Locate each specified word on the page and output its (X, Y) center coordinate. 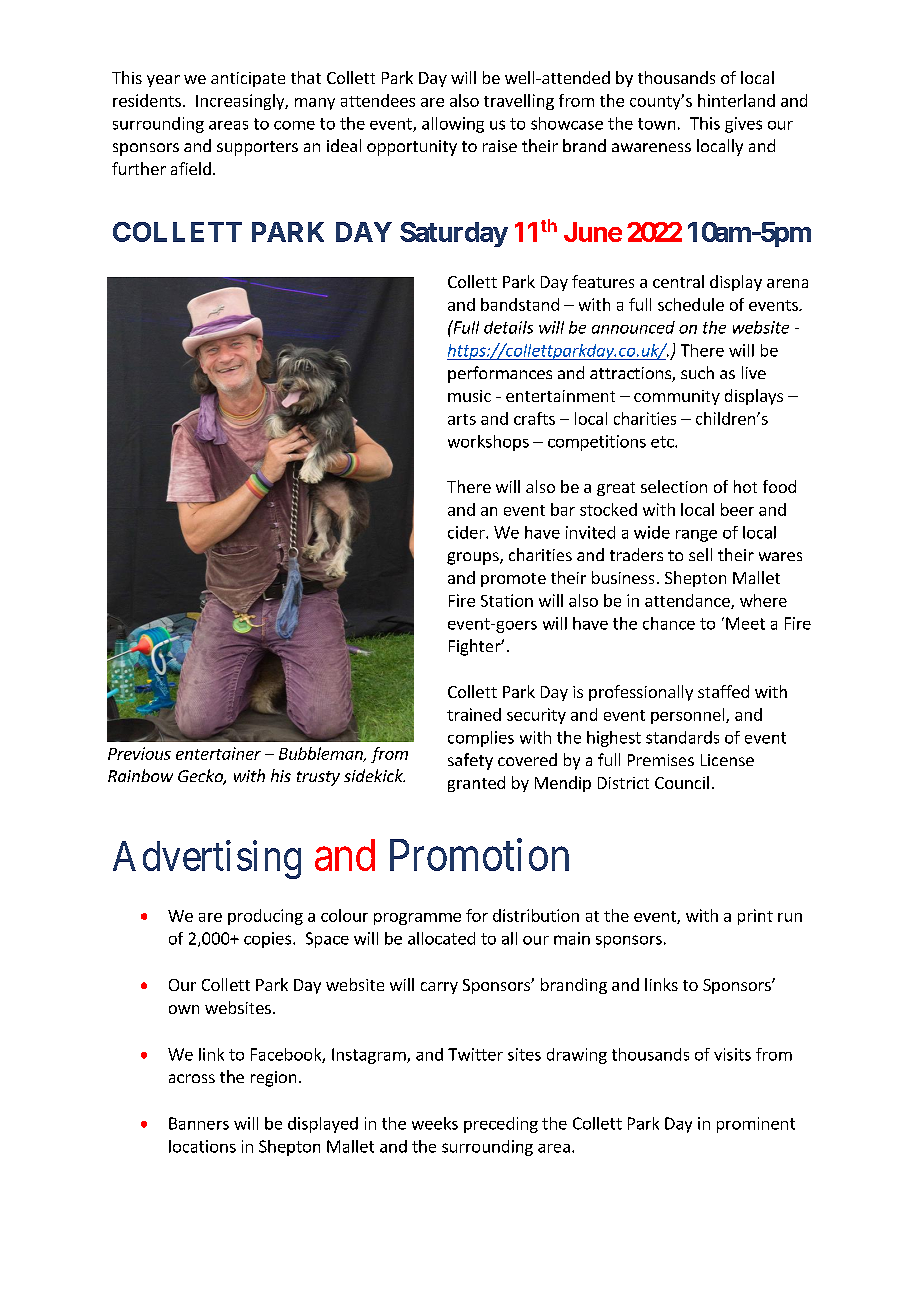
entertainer (218, 753)
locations (202, 1146)
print (755, 917)
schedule (691, 304)
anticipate (248, 79)
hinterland (736, 100)
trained (474, 714)
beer (737, 509)
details (508, 327)
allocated (441, 938)
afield (191, 168)
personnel (689, 716)
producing (265, 917)
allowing (453, 125)
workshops (488, 443)
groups (474, 558)
